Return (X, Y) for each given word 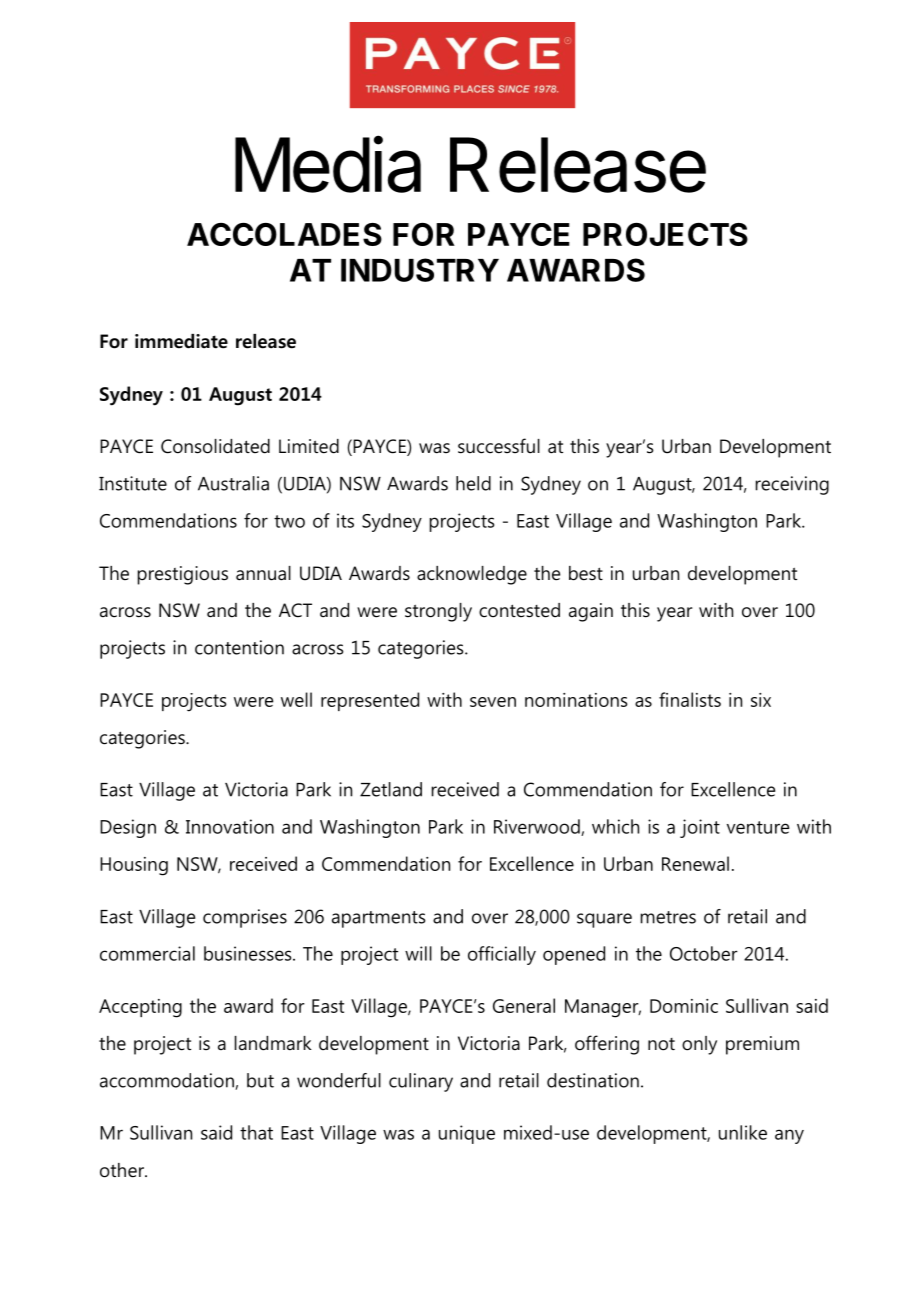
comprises (245, 918)
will (418, 953)
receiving (792, 485)
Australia (233, 483)
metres (668, 917)
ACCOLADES (284, 234)
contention (239, 647)
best (586, 573)
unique (467, 1134)
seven (493, 702)
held (473, 483)
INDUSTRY (420, 270)
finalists (690, 699)
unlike (743, 1132)
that (256, 1132)
